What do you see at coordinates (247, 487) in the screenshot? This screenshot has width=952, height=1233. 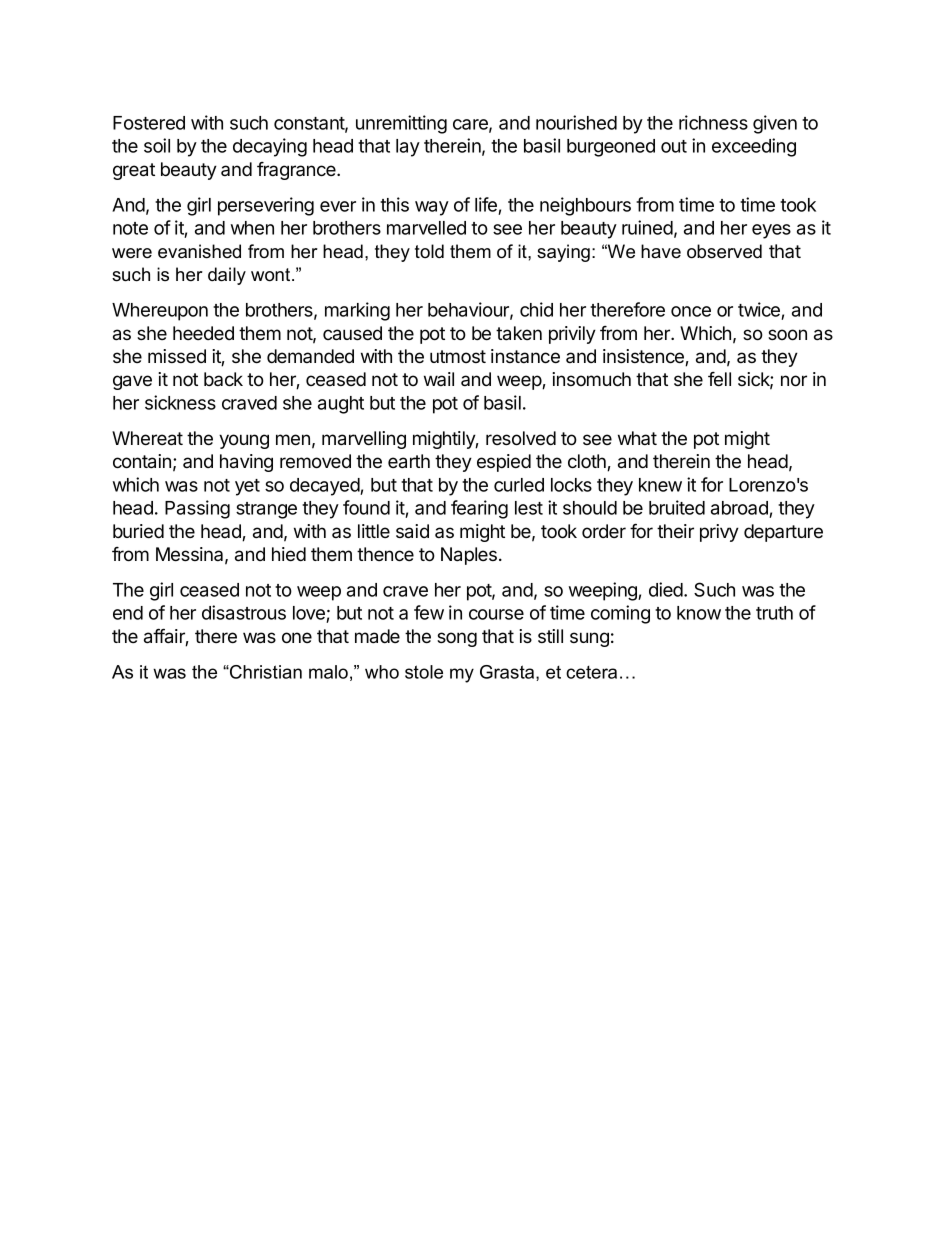 I see `yet` at bounding box center [247, 487].
